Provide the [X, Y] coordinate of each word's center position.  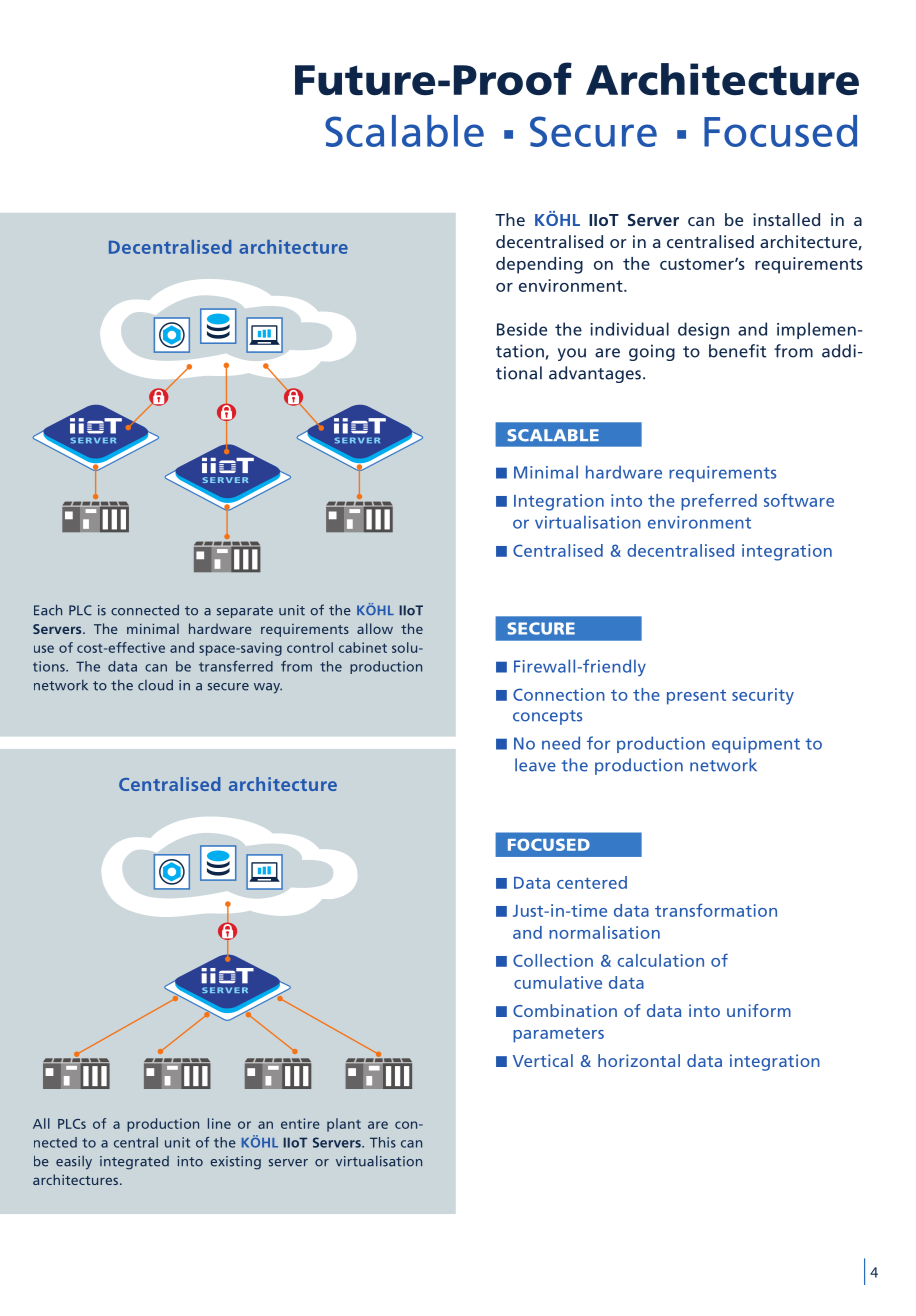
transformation [716, 910]
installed [786, 219]
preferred [719, 502]
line [219, 1123]
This [383, 1142]
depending [539, 265]
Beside [522, 329]
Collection [553, 960]
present [696, 697]
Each [48, 610]
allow [375, 628]
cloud [155, 685]
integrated [134, 1163]
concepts [547, 717]
